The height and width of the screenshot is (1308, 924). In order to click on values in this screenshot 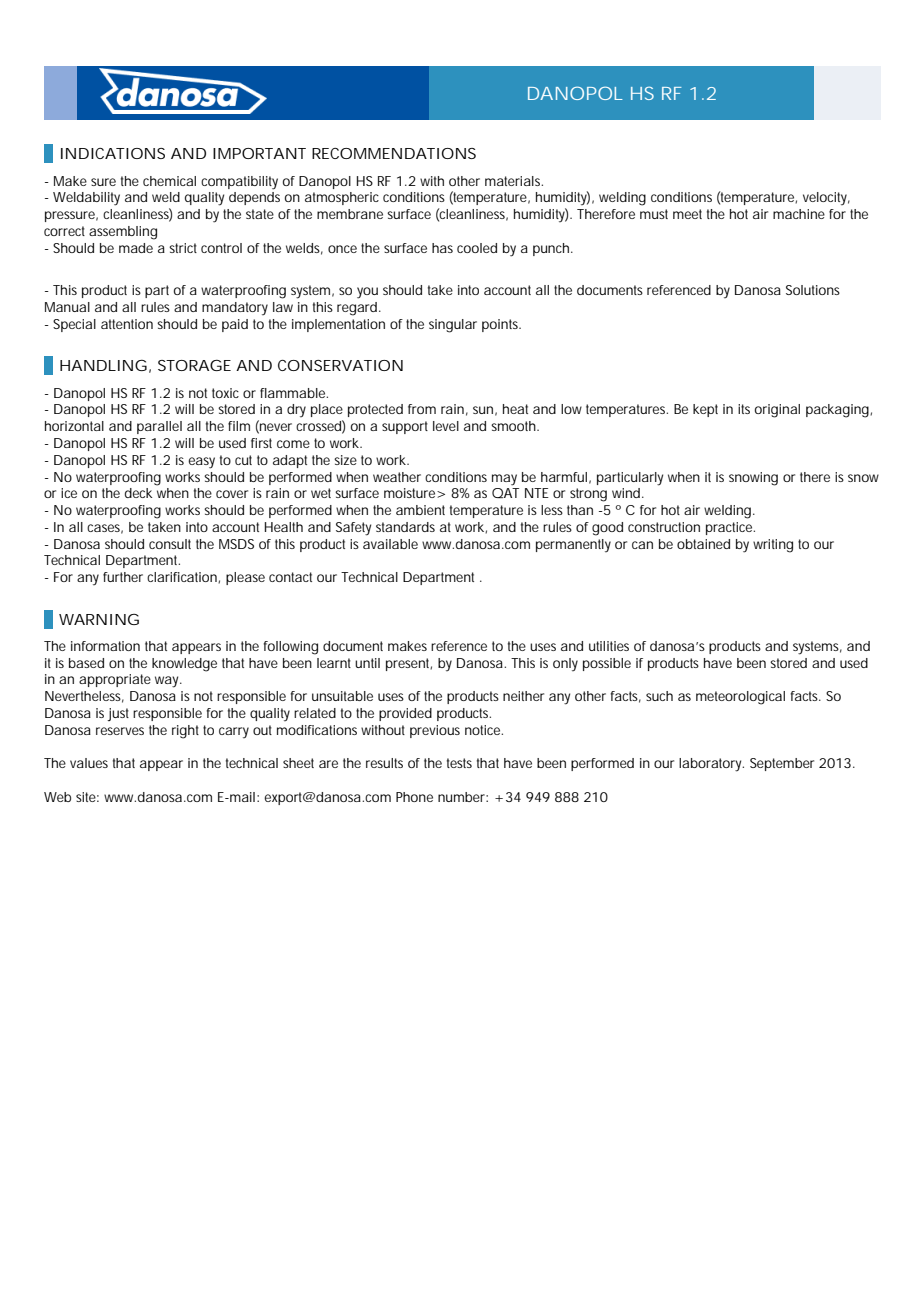, I will do `click(89, 763)`.
